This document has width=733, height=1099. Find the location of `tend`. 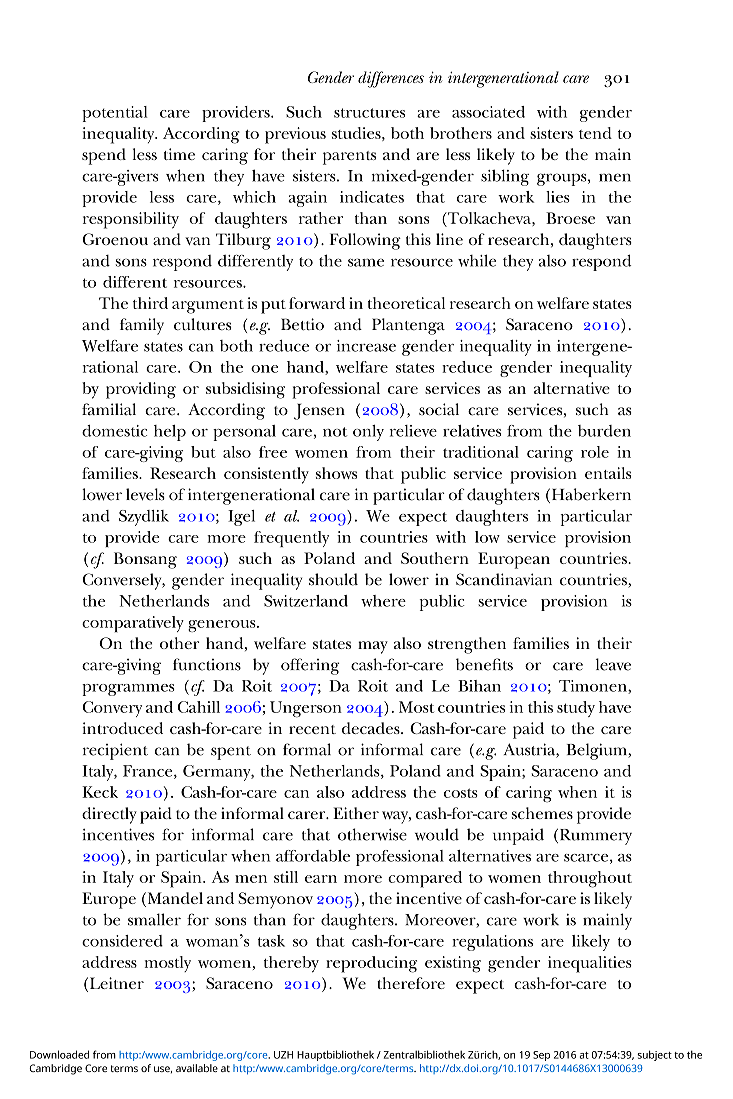

tend is located at coordinates (595, 133).
